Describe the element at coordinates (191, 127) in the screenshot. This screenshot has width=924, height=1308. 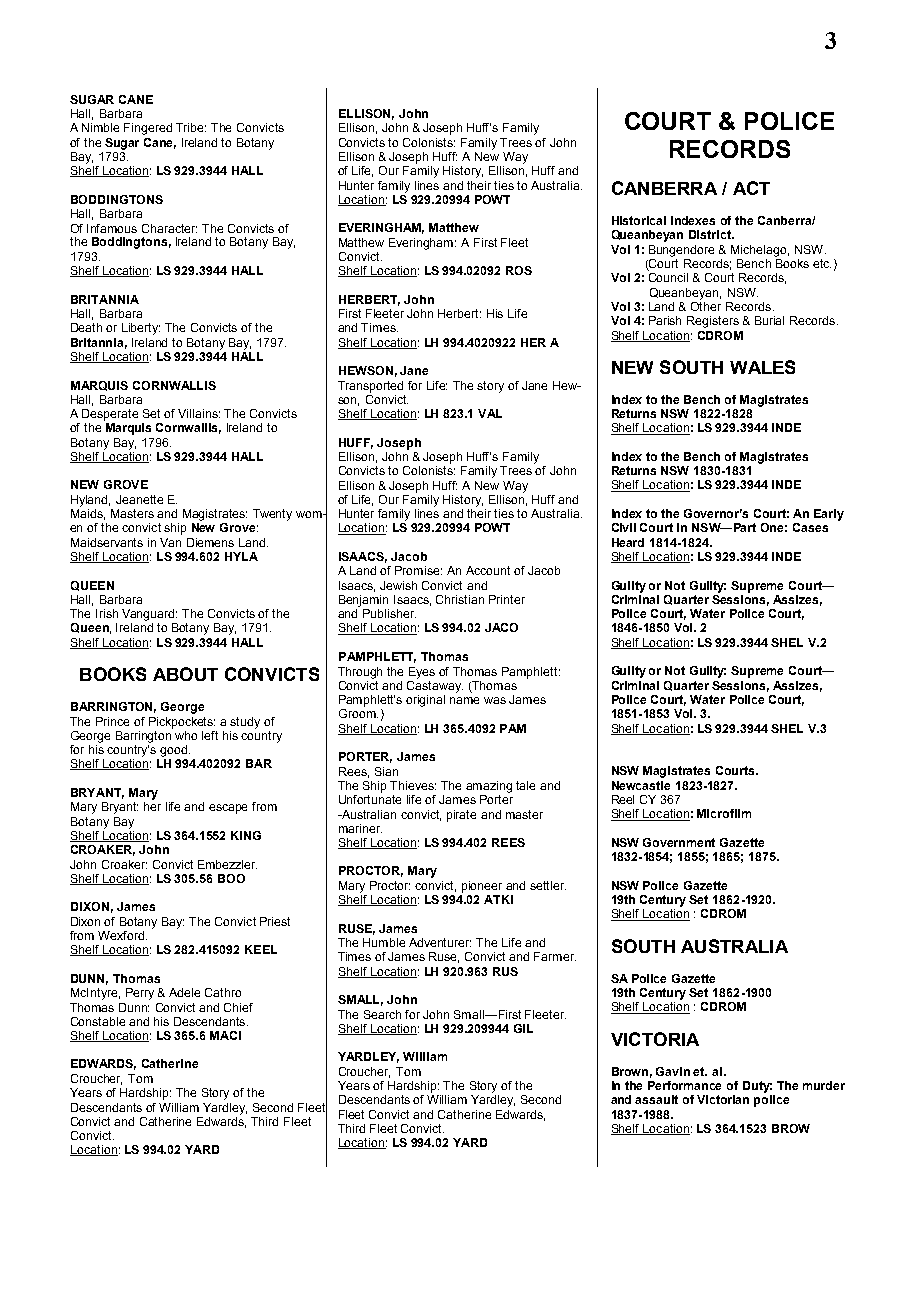
I see `Tribe` at that location.
